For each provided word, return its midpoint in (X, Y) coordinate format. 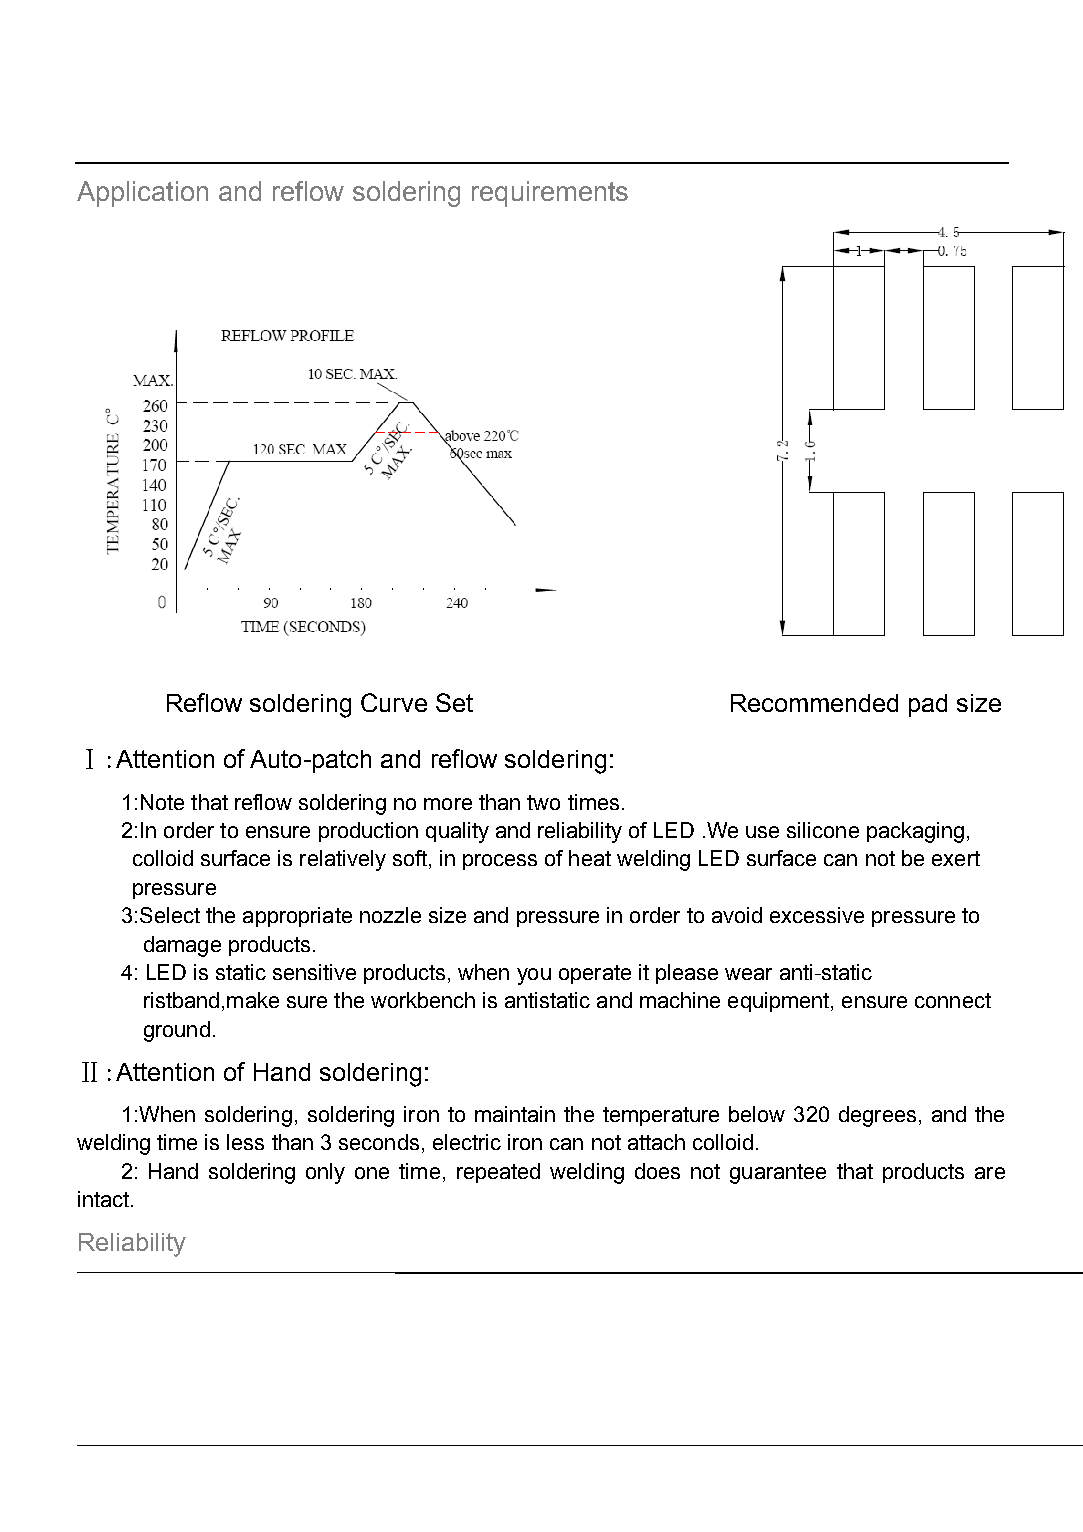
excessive (817, 915)
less (245, 1142)
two (543, 802)
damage (182, 946)
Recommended (814, 703)
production (368, 832)
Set (454, 702)
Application (142, 194)
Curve (394, 702)
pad (928, 705)
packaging (915, 832)
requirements (550, 194)
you (534, 976)
